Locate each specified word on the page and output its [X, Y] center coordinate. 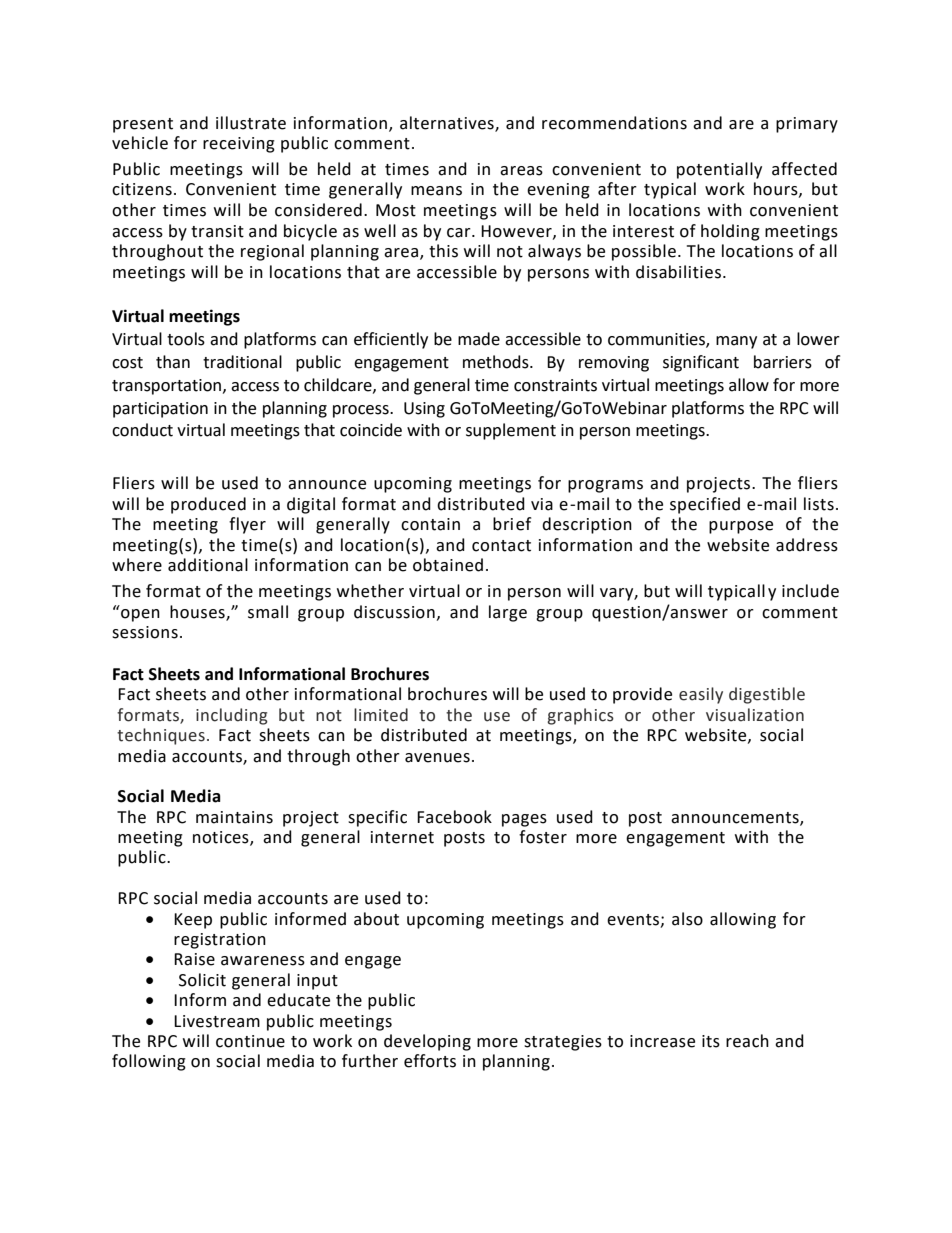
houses [198, 612]
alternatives [448, 123]
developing [427, 1042]
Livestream [217, 1021]
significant [701, 363]
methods [497, 362]
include [810, 591]
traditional [242, 362]
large [508, 613]
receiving [239, 145]
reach [747, 1041]
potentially [719, 170]
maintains [234, 817]
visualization [755, 715]
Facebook [454, 817]
